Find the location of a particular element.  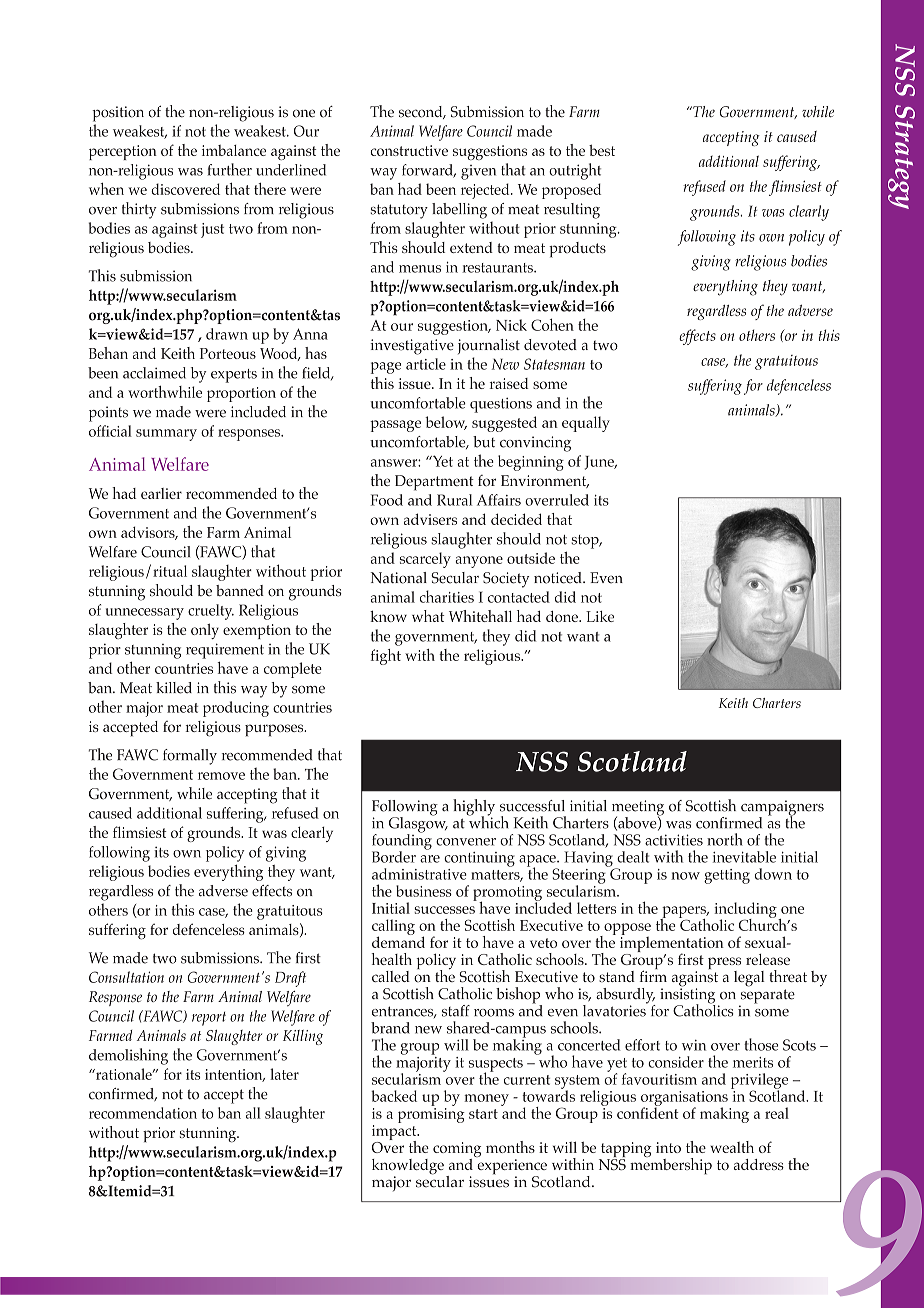

given is located at coordinates (478, 172).
